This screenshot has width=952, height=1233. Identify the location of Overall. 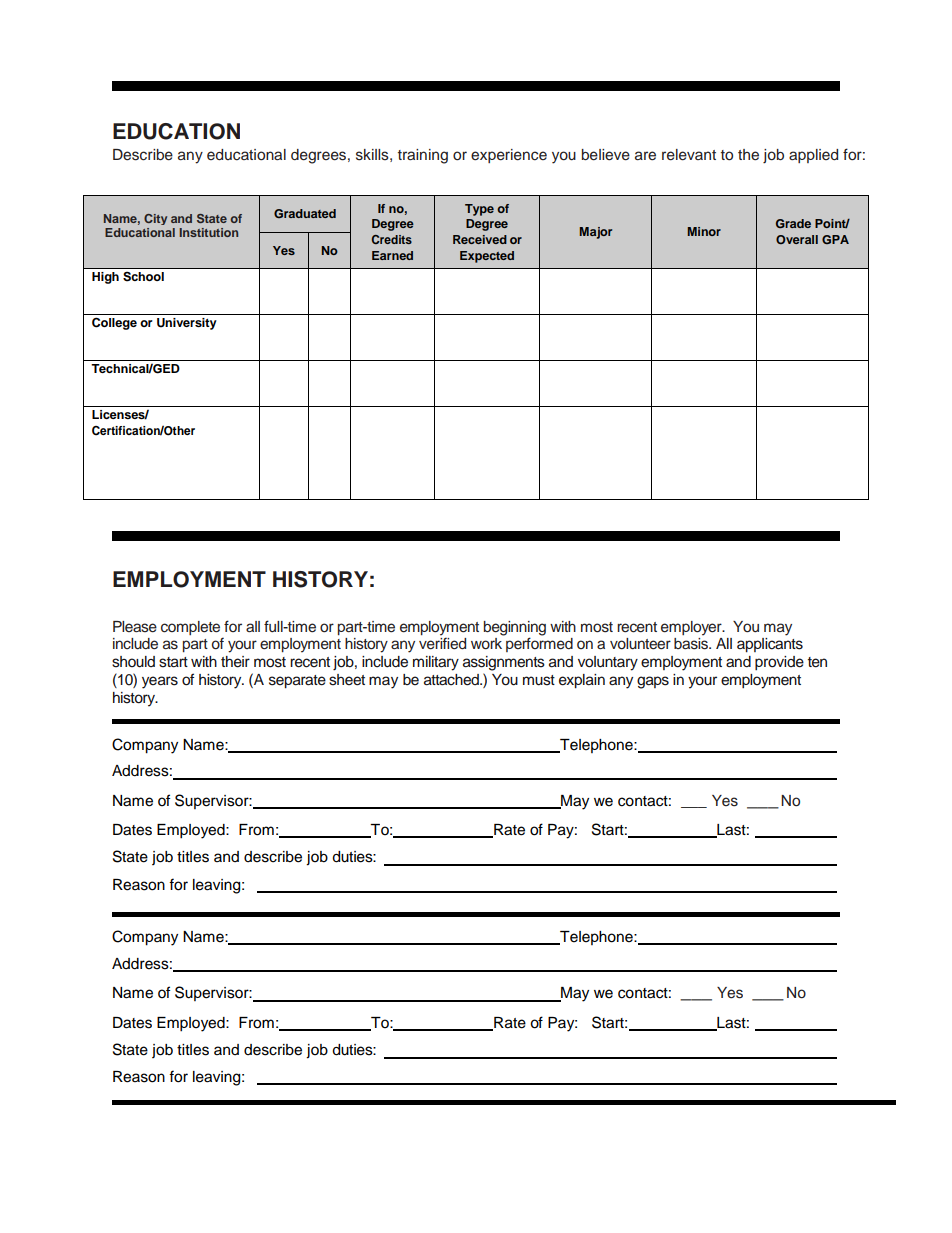
(797, 239).
